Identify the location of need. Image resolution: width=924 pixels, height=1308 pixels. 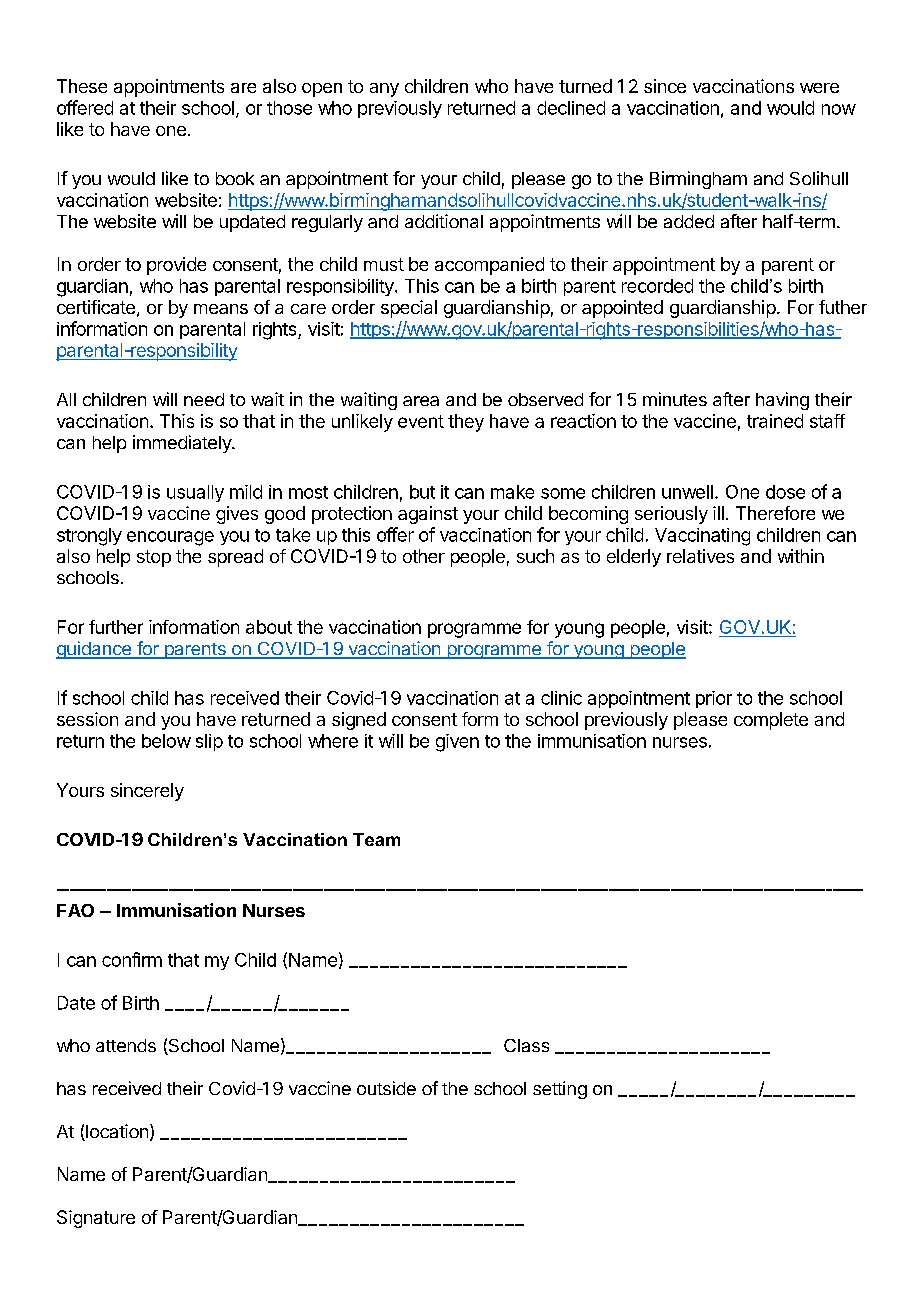
(204, 399).
